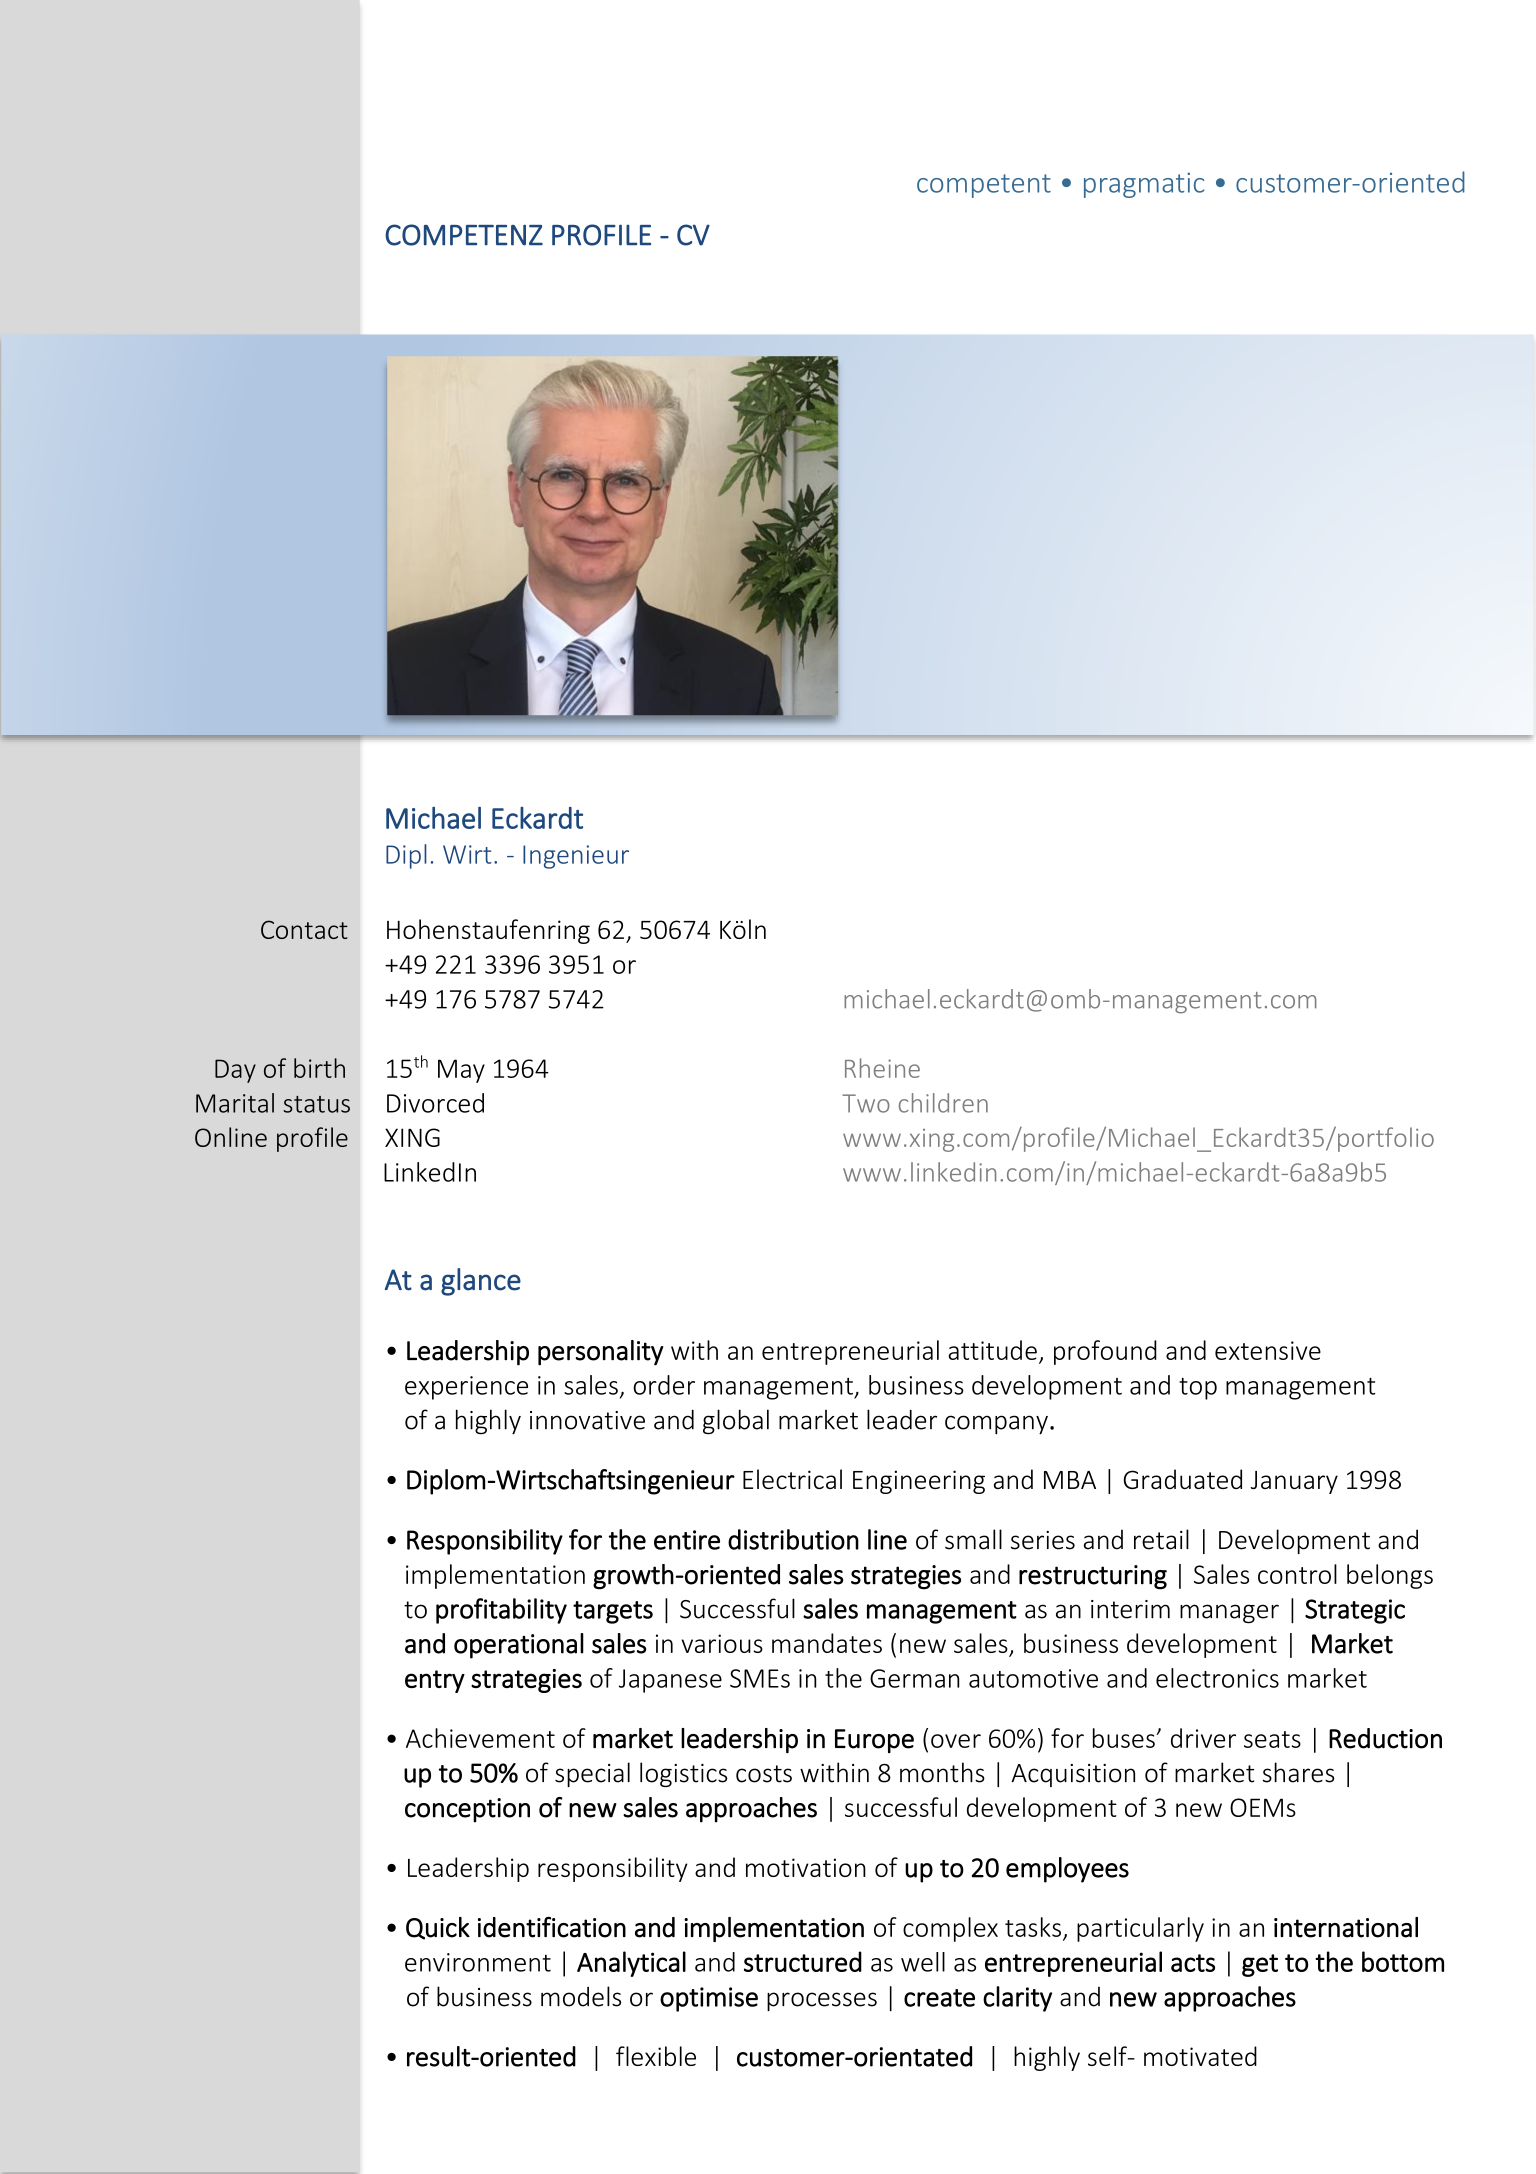  I want to click on acts, so click(1193, 1963).
